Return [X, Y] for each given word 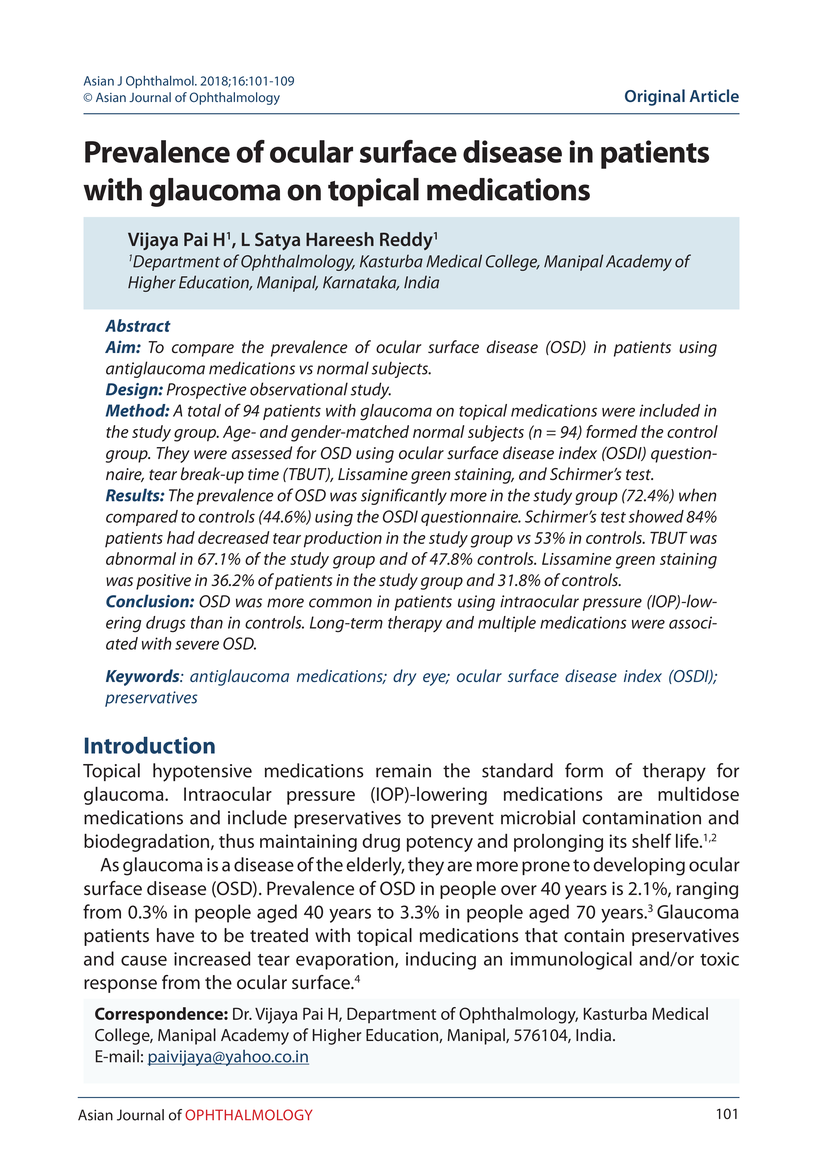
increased [212, 958]
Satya [277, 241]
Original [655, 97]
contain [594, 936]
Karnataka [361, 283]
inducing [441, 960]
